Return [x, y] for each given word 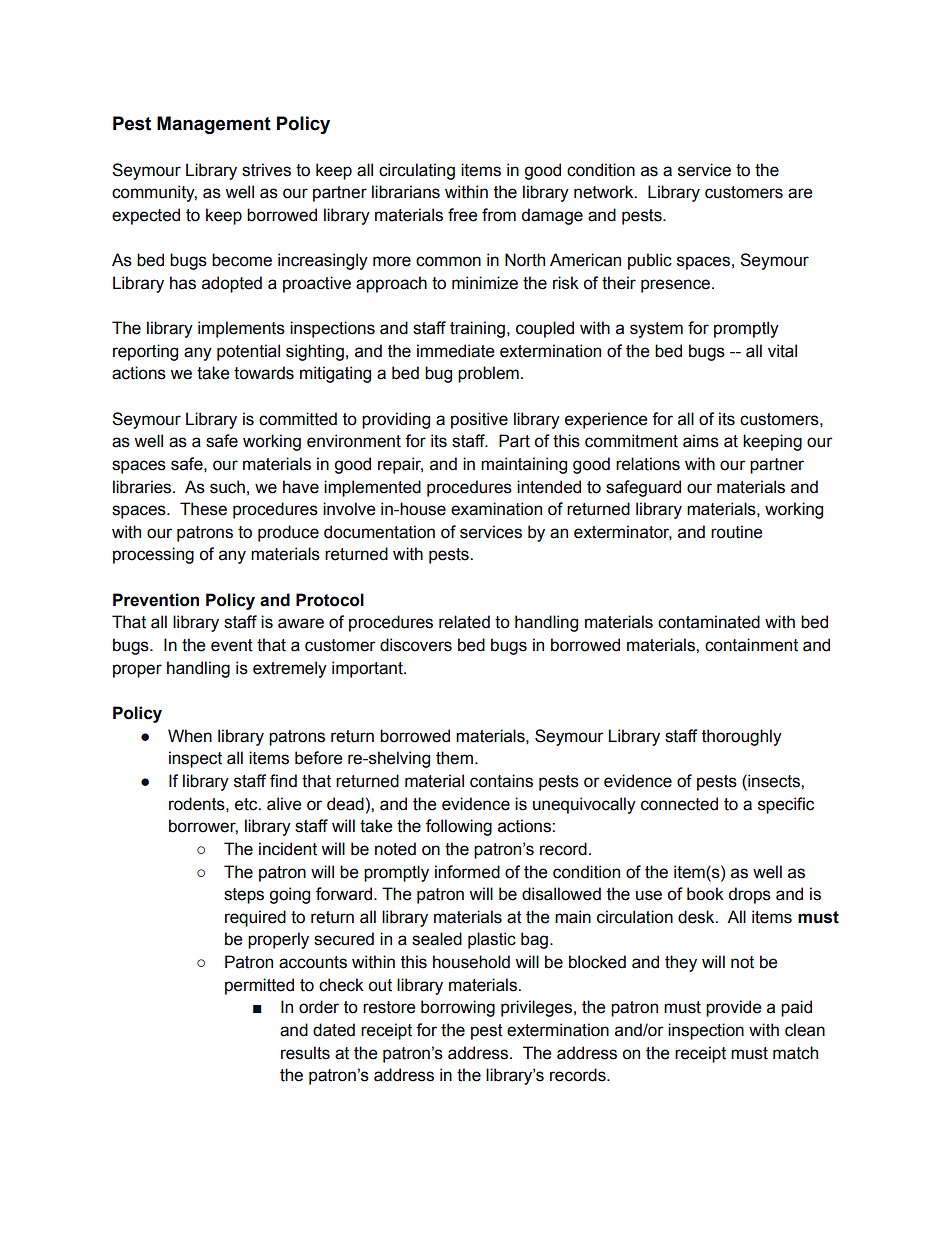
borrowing [458, 1008]
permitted [259, 986]
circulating [417, 171]
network [605, 192]
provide [733, 1008]
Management [214, 125]
